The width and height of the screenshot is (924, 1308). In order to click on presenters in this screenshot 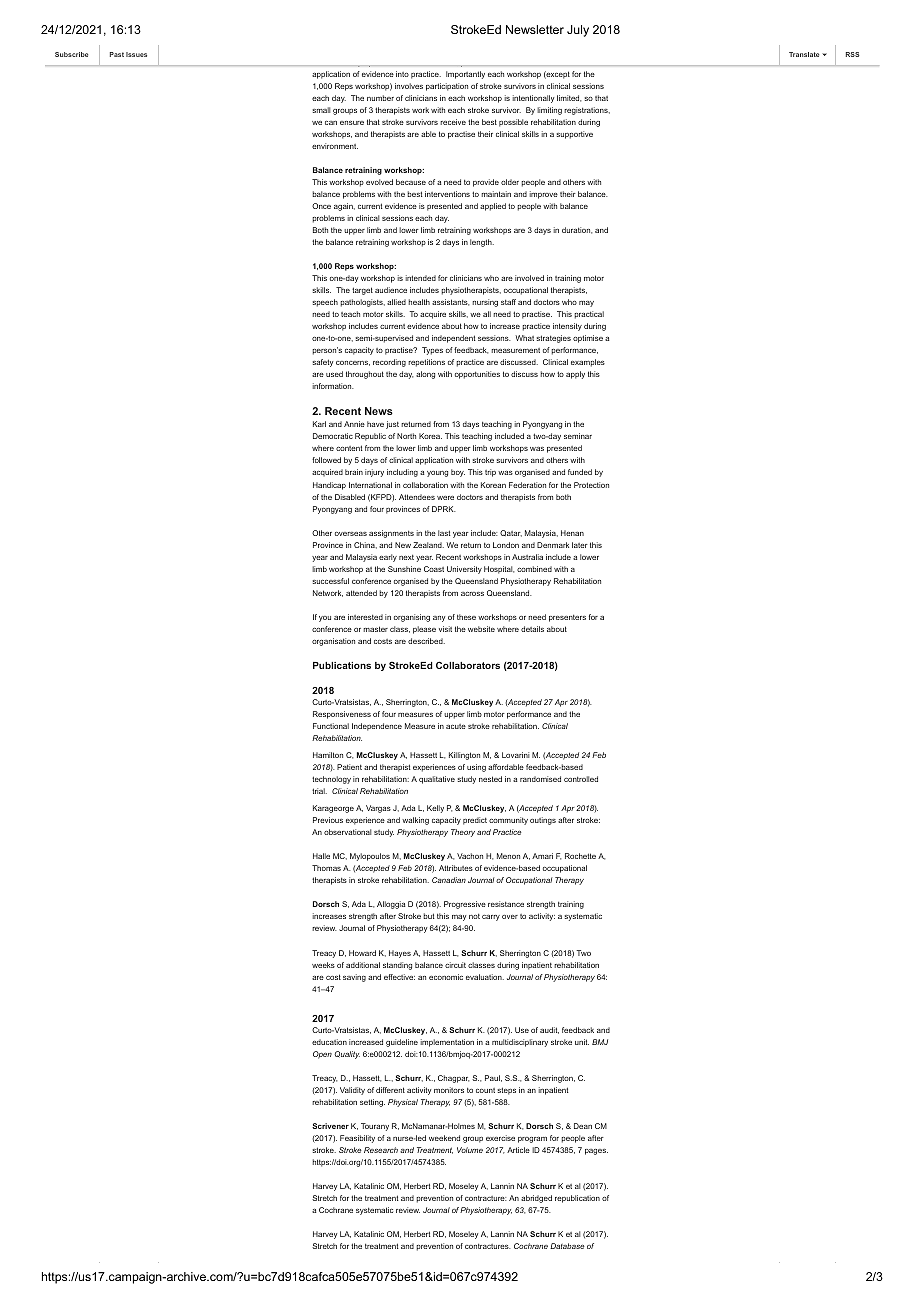, I will do `click(567, 618)`.
